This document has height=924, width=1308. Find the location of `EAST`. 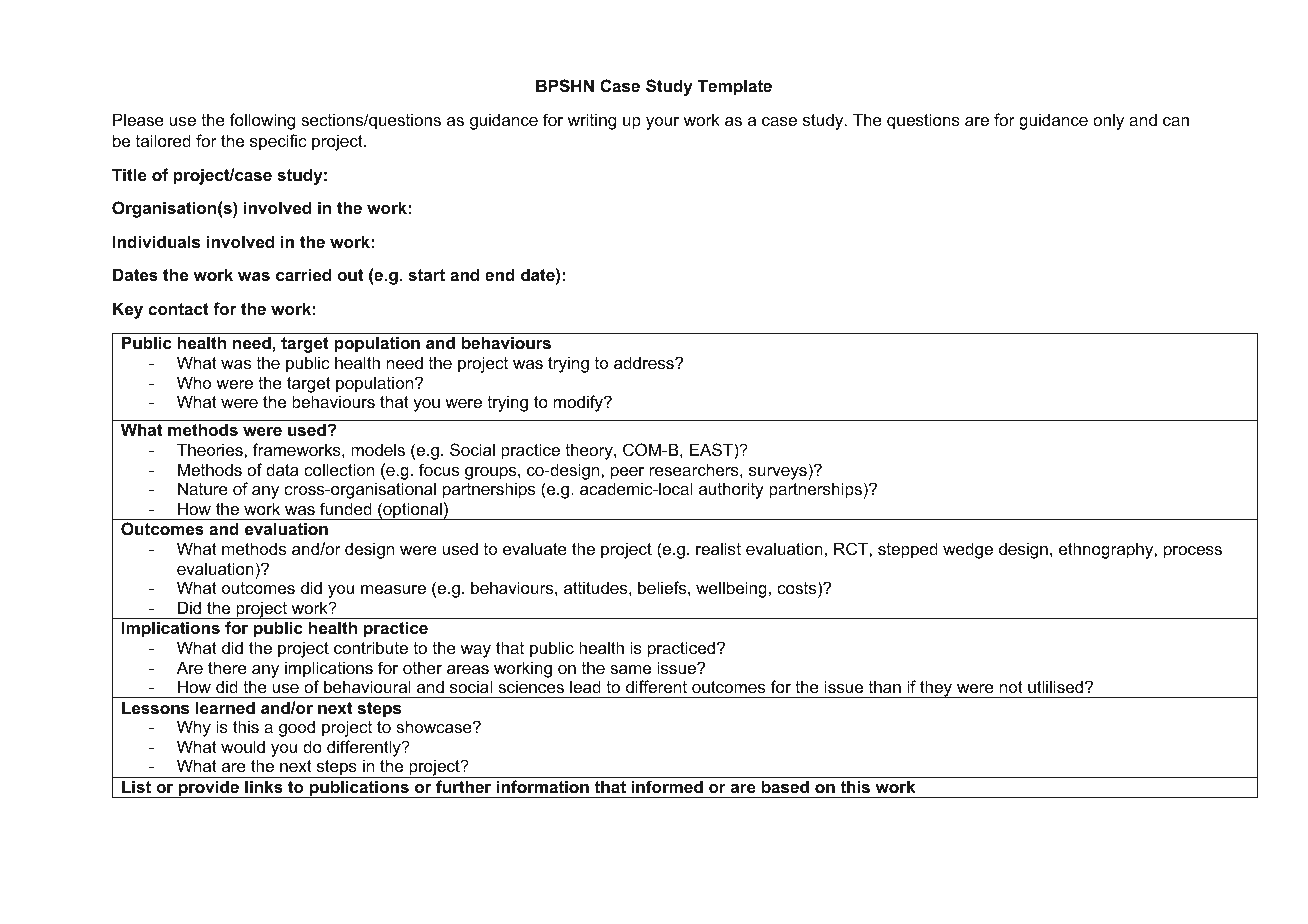

EAST is located at coordinates (712, 449).
